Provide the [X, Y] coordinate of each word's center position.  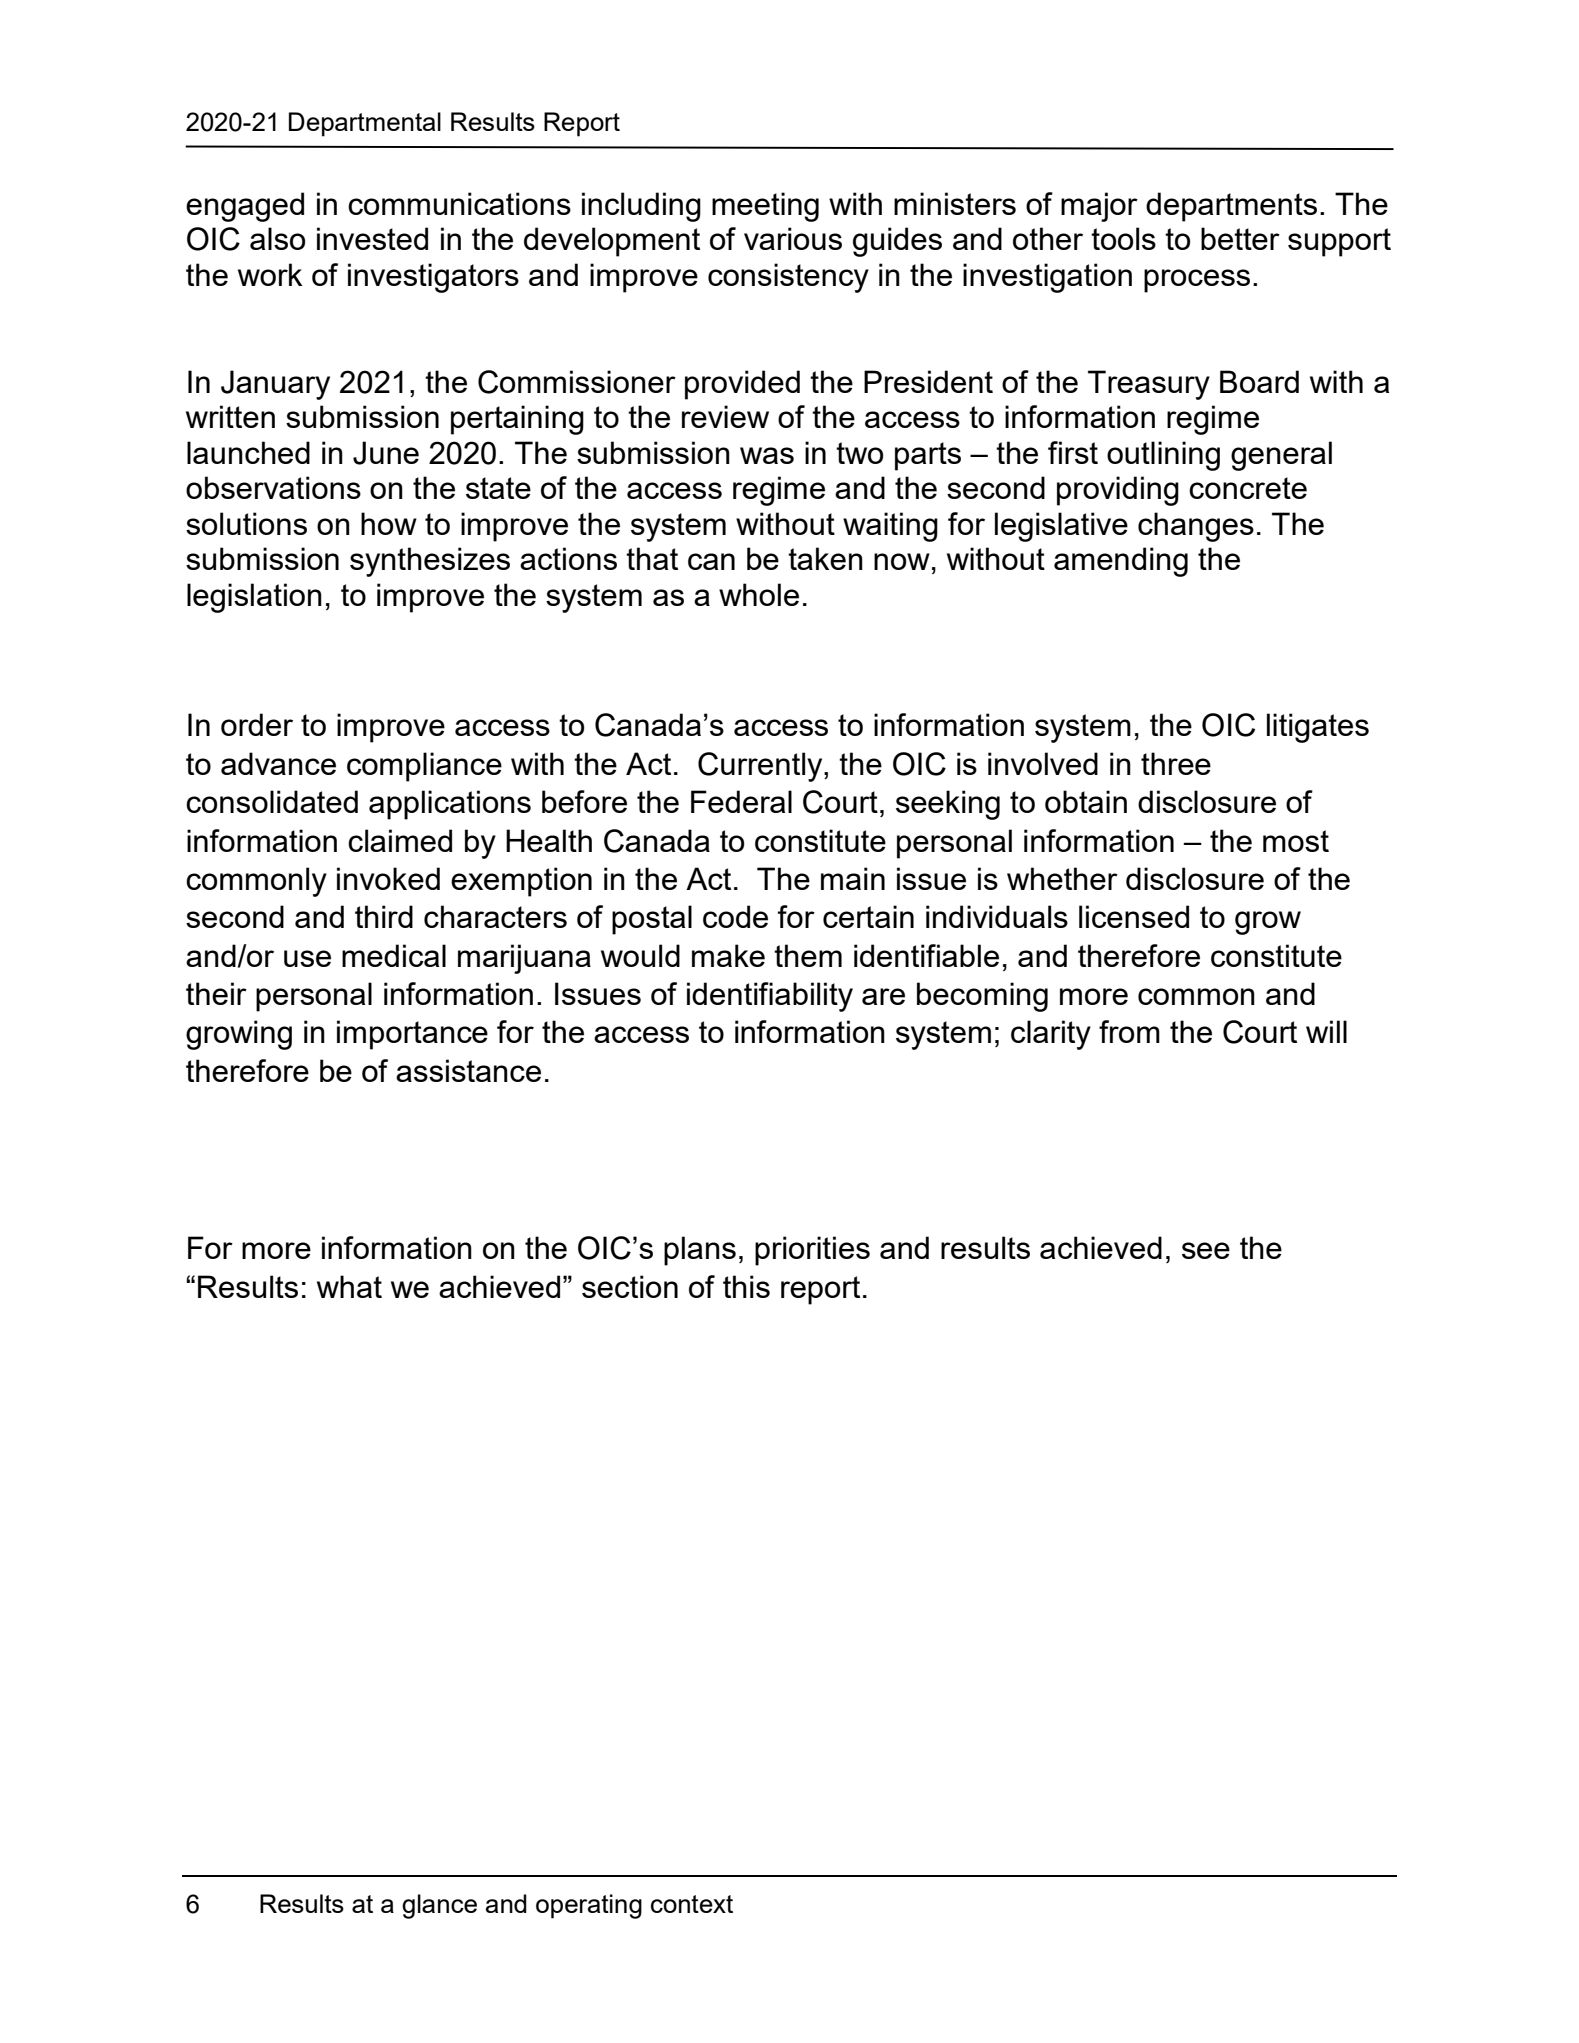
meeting [765, 207]
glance [439, 1906]
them [808, 955]
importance [412, 1035]
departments [1231, 207]
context [692, 1904]
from [1129, 1031]
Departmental [365, 124]
